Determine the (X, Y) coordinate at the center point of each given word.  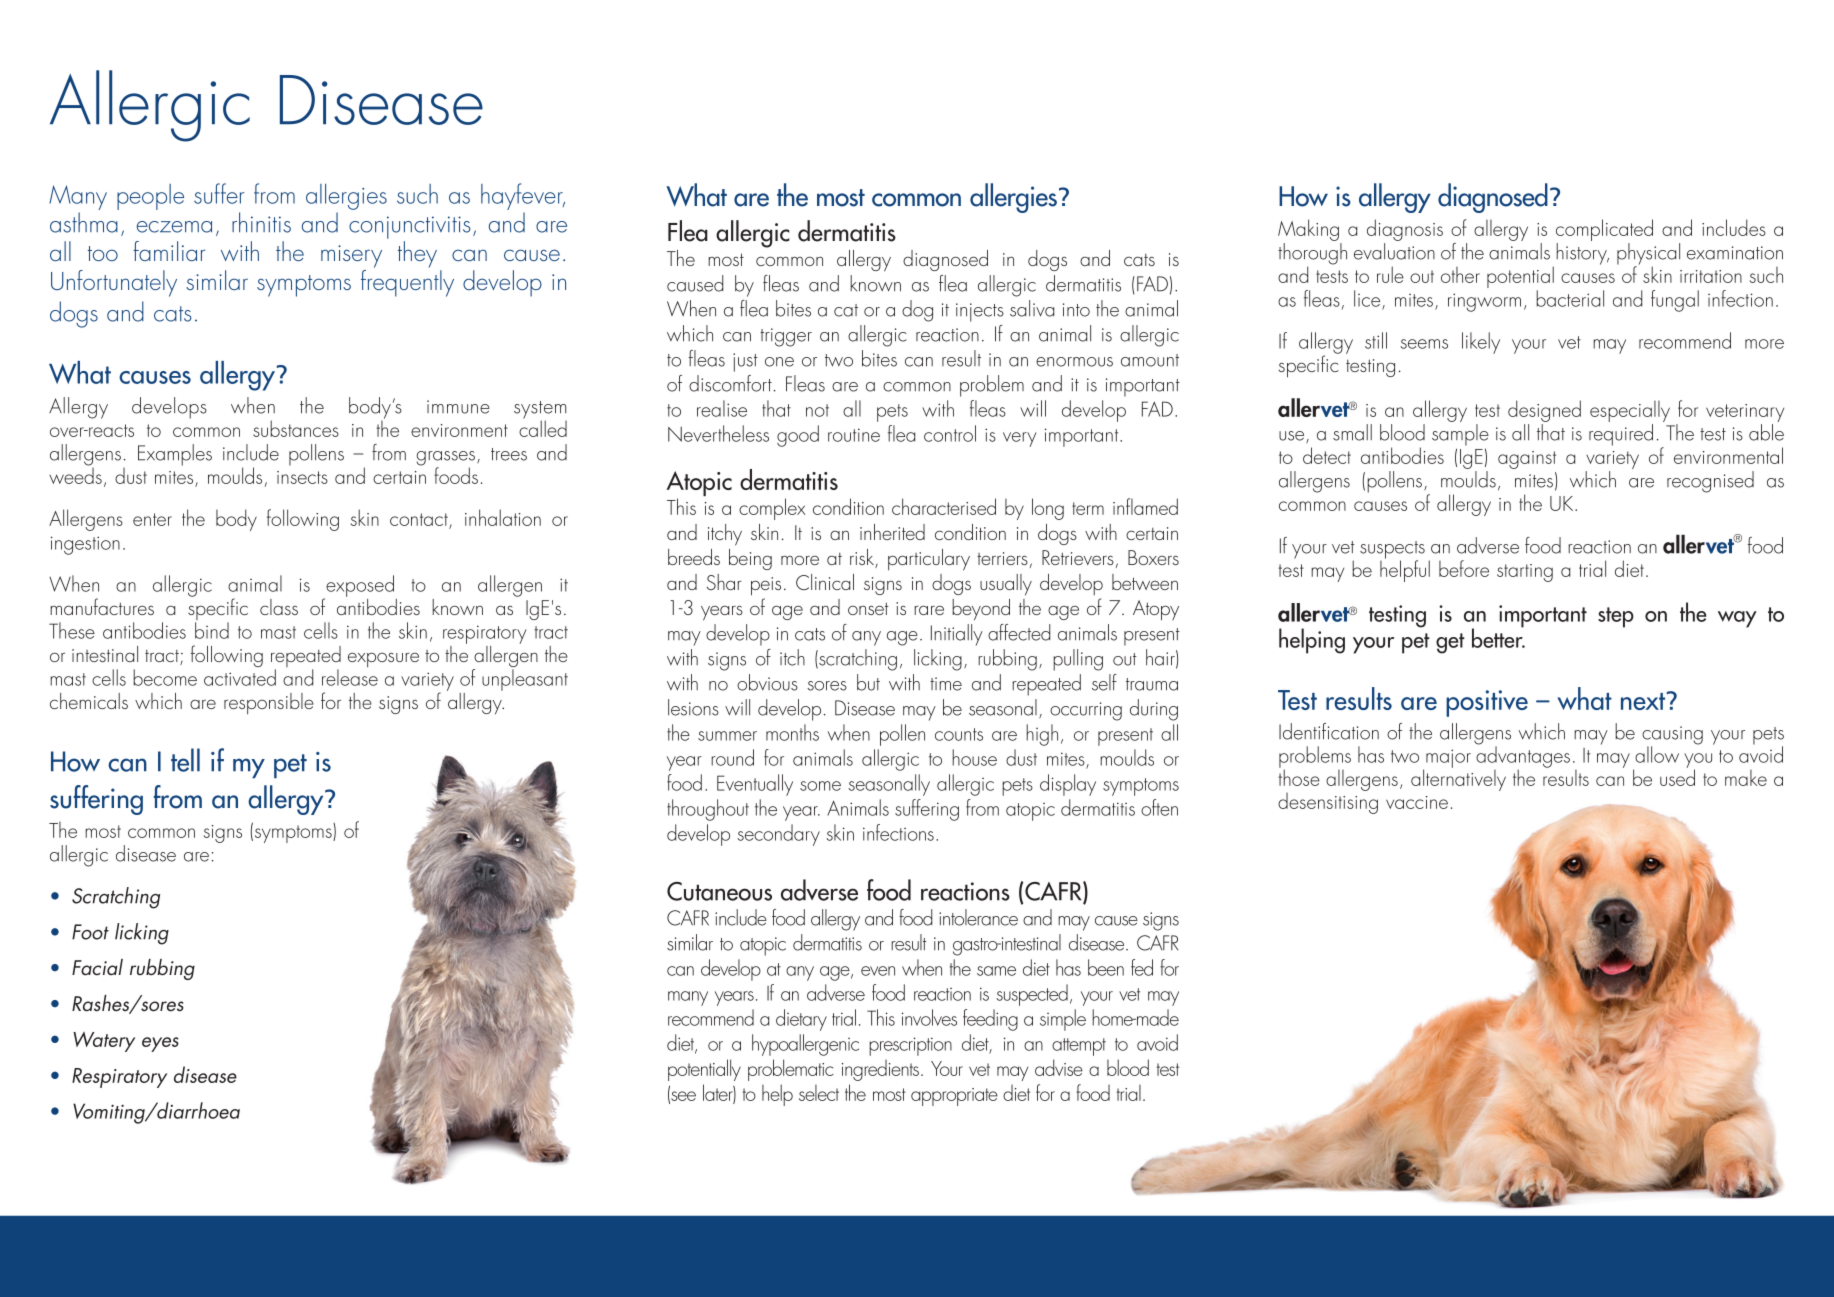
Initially (957, 635)
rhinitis (261, 222)
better (1498, 637)
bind (212, 630)
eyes (160, 1044)
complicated (1604, 231)
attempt (1079, 1047)
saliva (1032, 308)
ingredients (882, 1070)
